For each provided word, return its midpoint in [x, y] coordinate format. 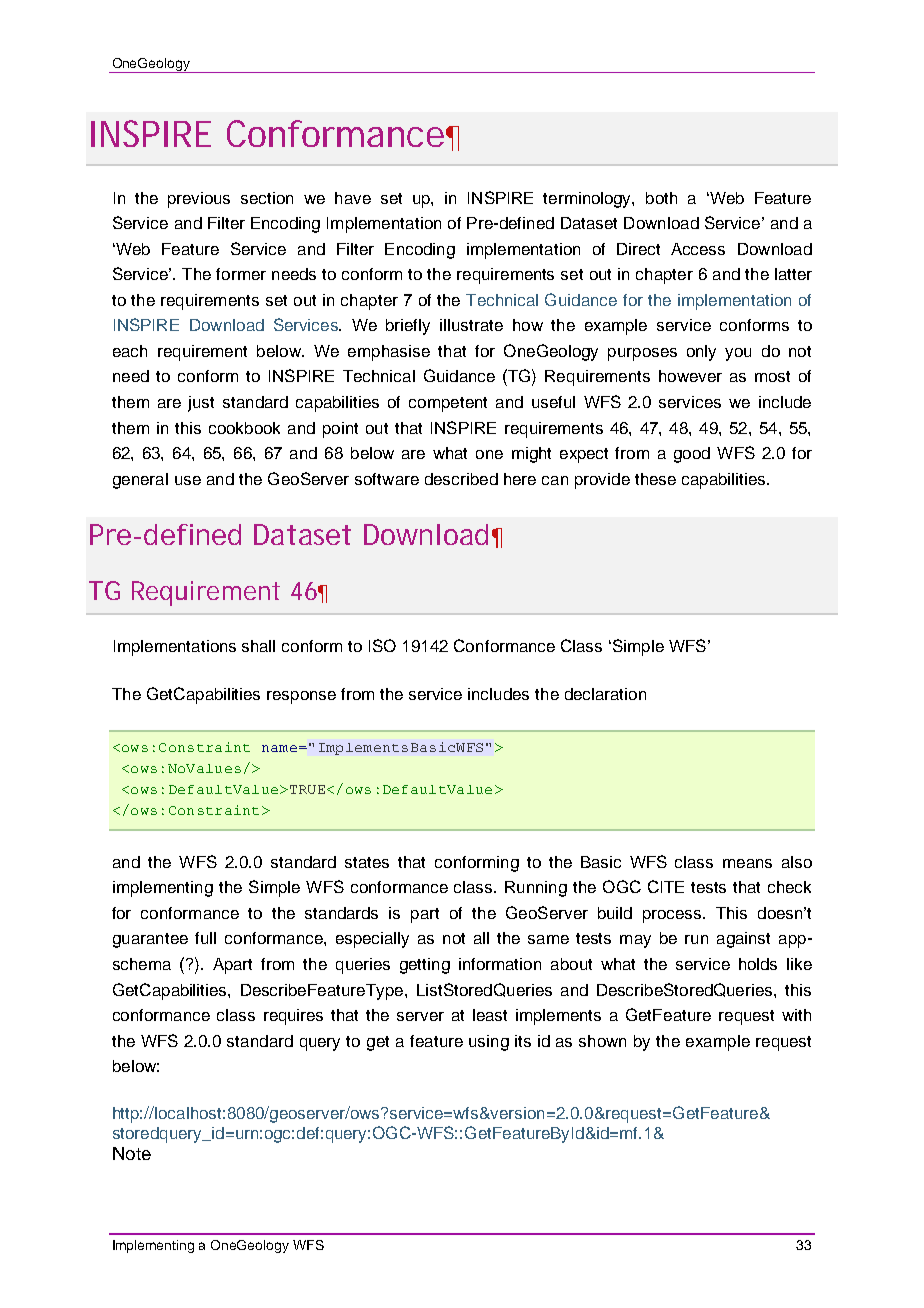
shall [258, 646]
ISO [382, 645]
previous [199, 200]
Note [132, 1153]
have [353, 198]
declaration [605, 694]
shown [602, 1041]
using [489, 1043]
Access [698, 249]
